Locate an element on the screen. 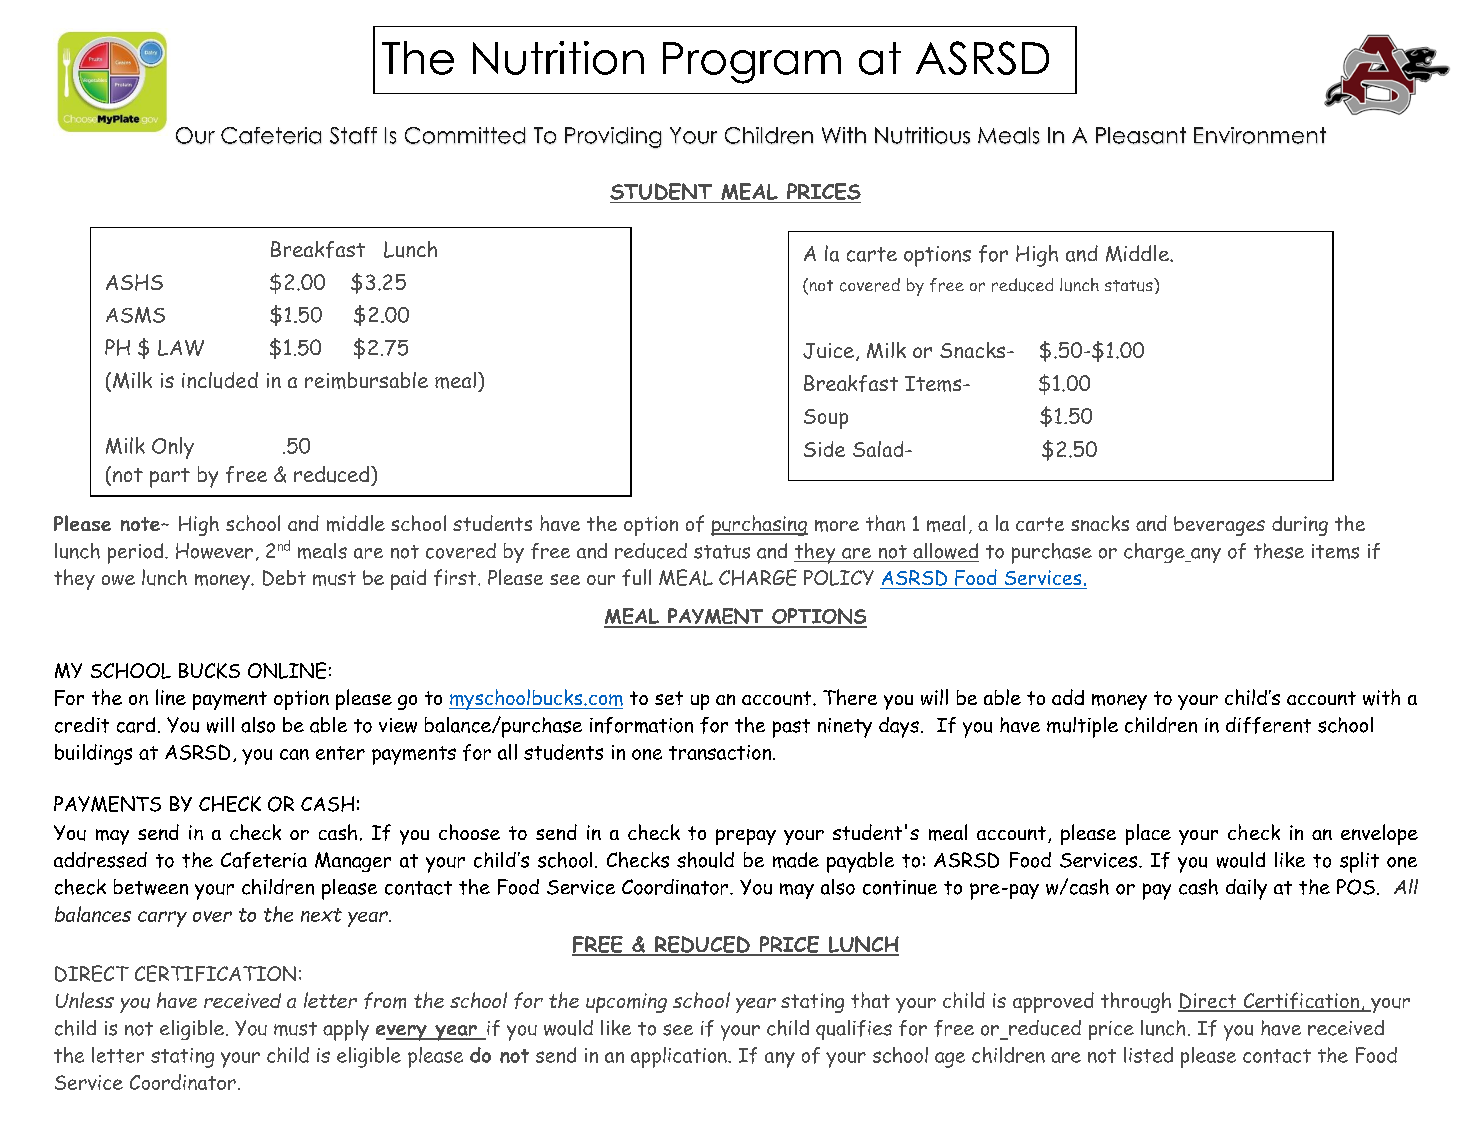  these is located at coordinates (1279, 551).
